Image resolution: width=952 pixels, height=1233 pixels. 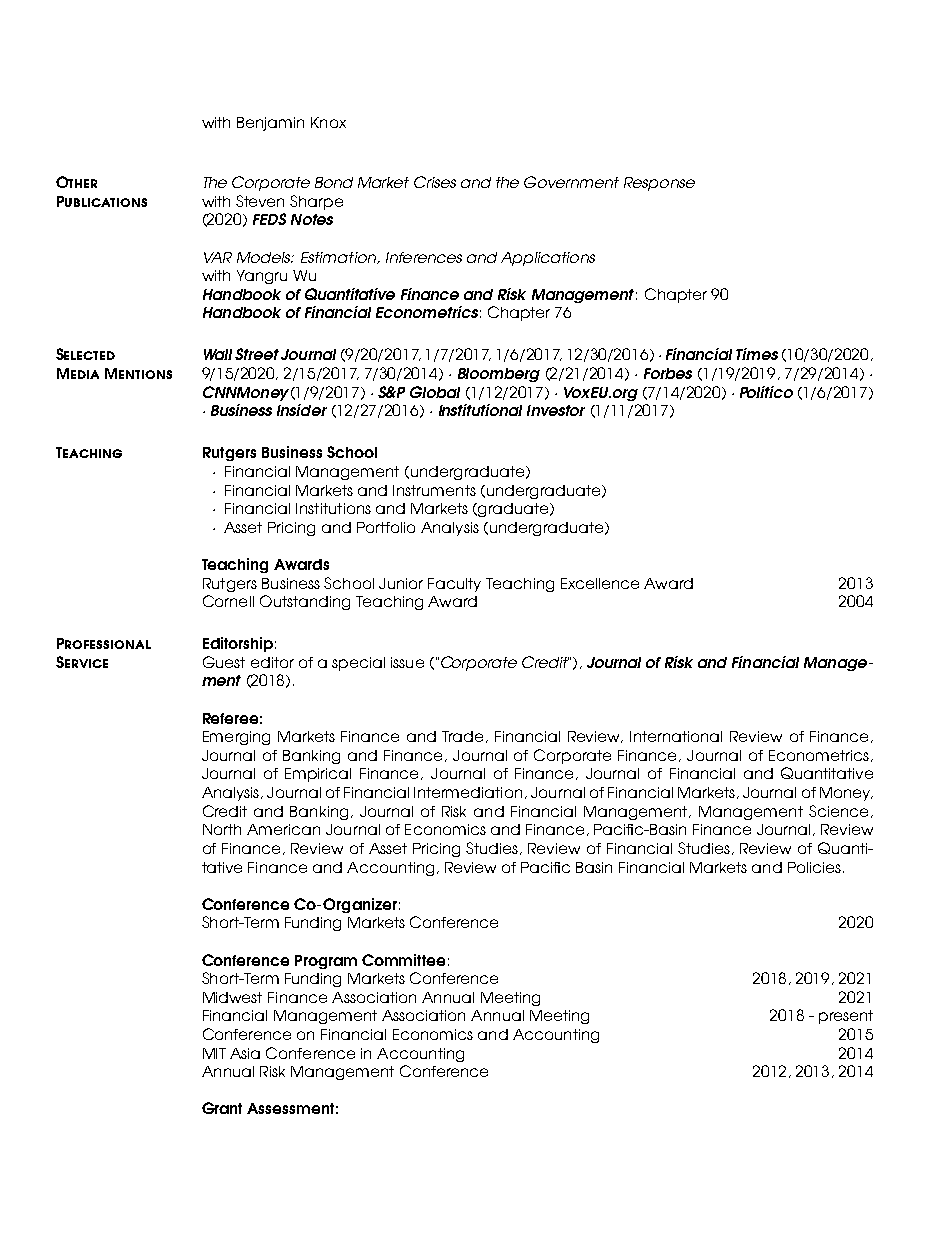 I want to click on Trade, so click(x=464, y=737).
